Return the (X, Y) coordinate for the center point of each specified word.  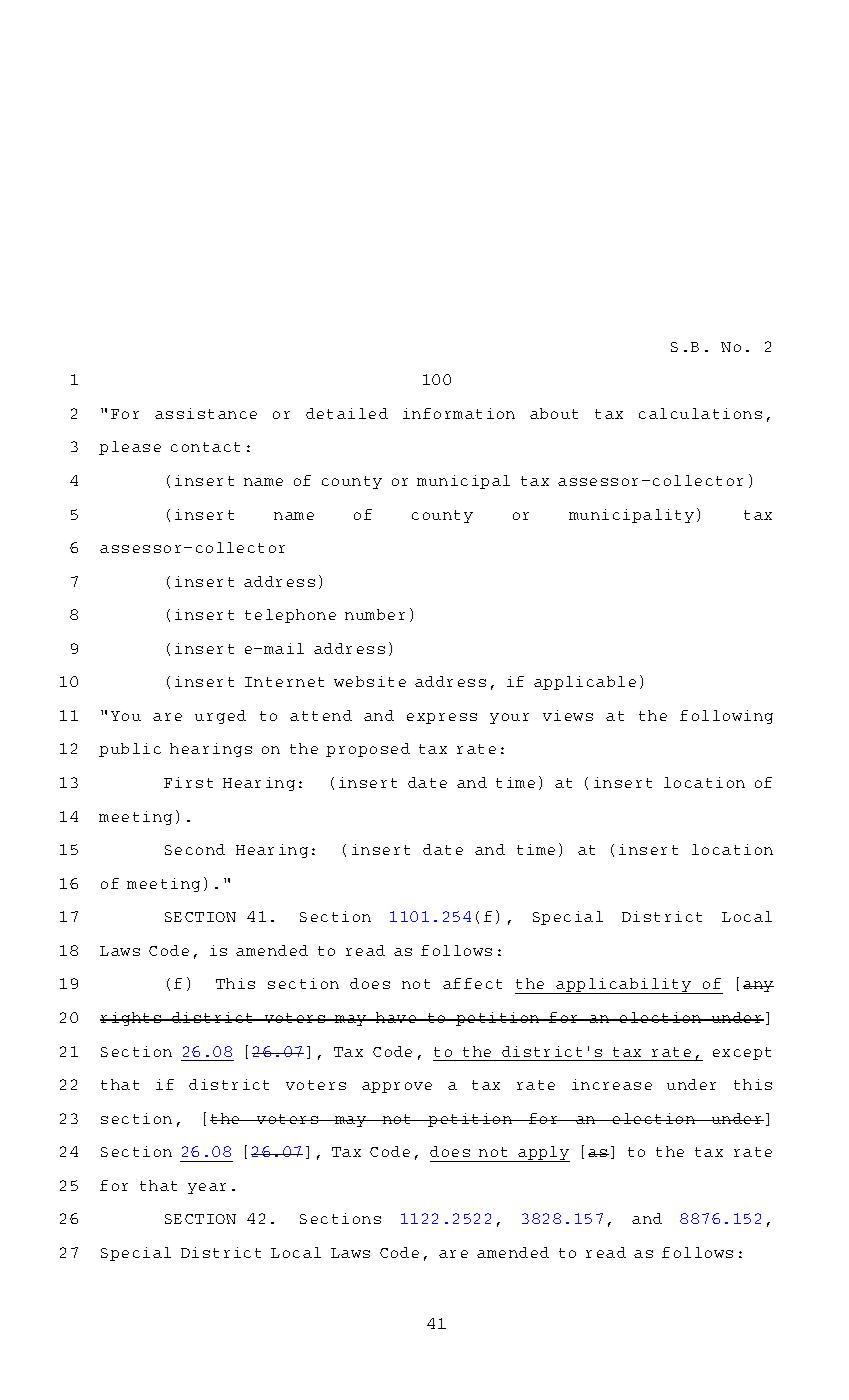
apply (543, 1154)
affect (472, 983)
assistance (206, 413)
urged (220, 717)
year (207, 1188)
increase (612, 1084)
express (442, 718)
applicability (624, 986)
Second (195, 849)
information (459, 413)
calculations (700, 413)
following (726, 717)
